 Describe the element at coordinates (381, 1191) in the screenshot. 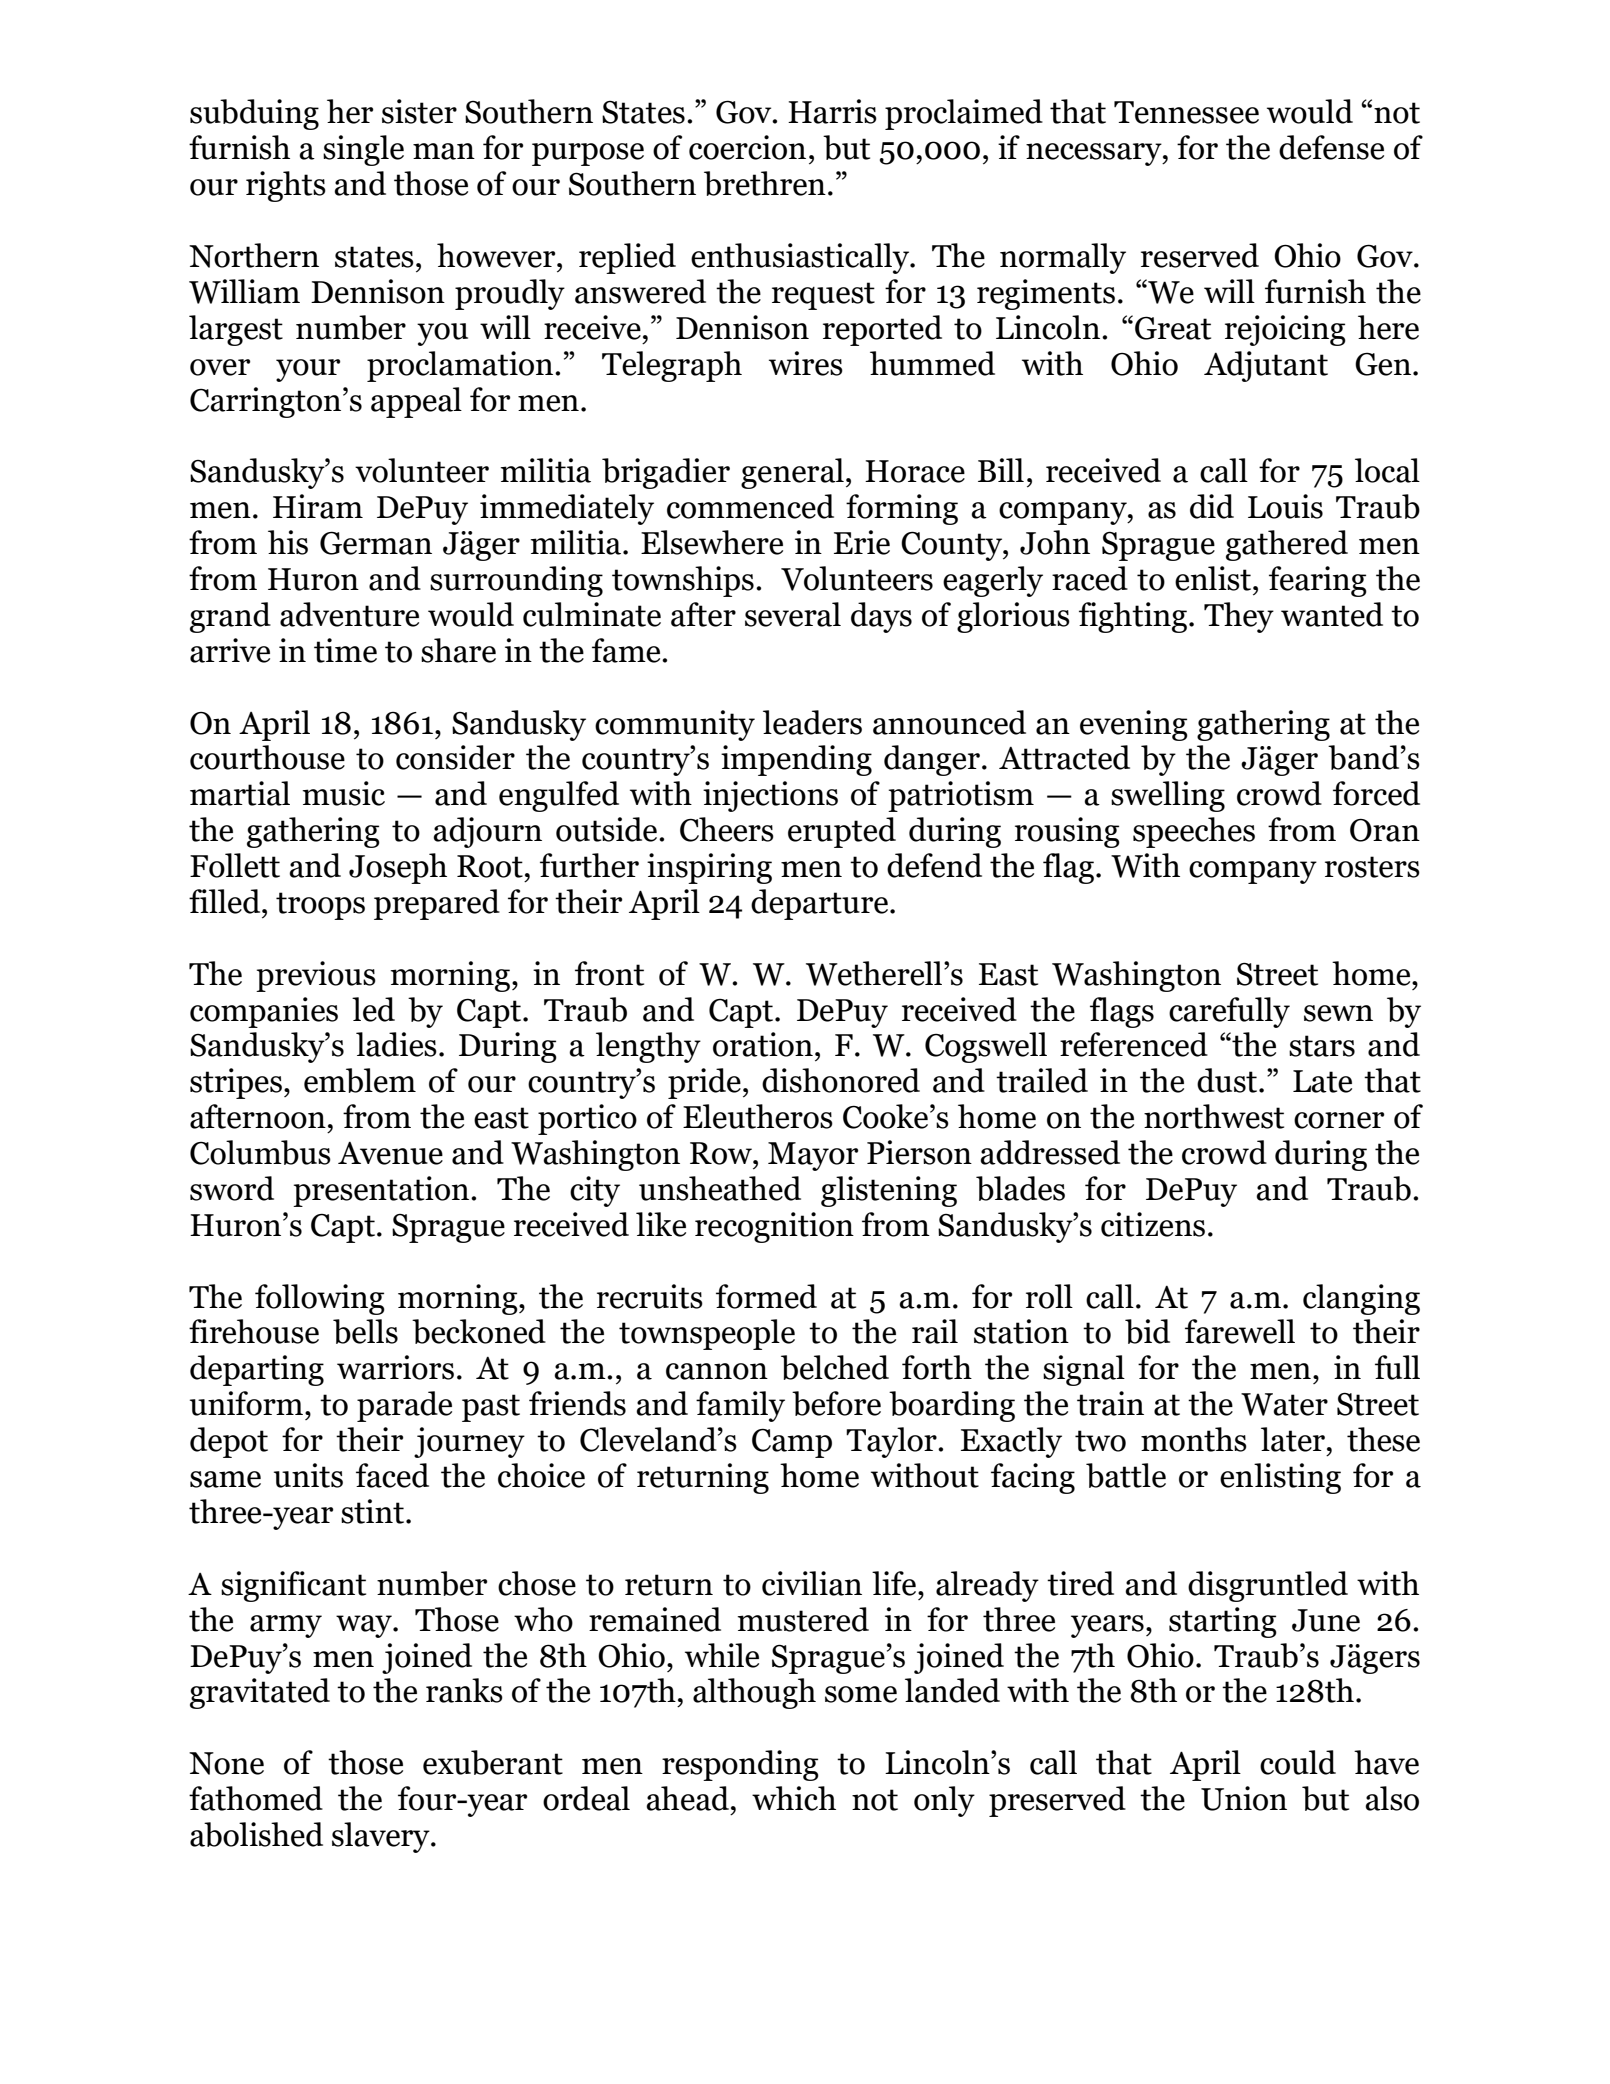

I see `presentation` at that location.
